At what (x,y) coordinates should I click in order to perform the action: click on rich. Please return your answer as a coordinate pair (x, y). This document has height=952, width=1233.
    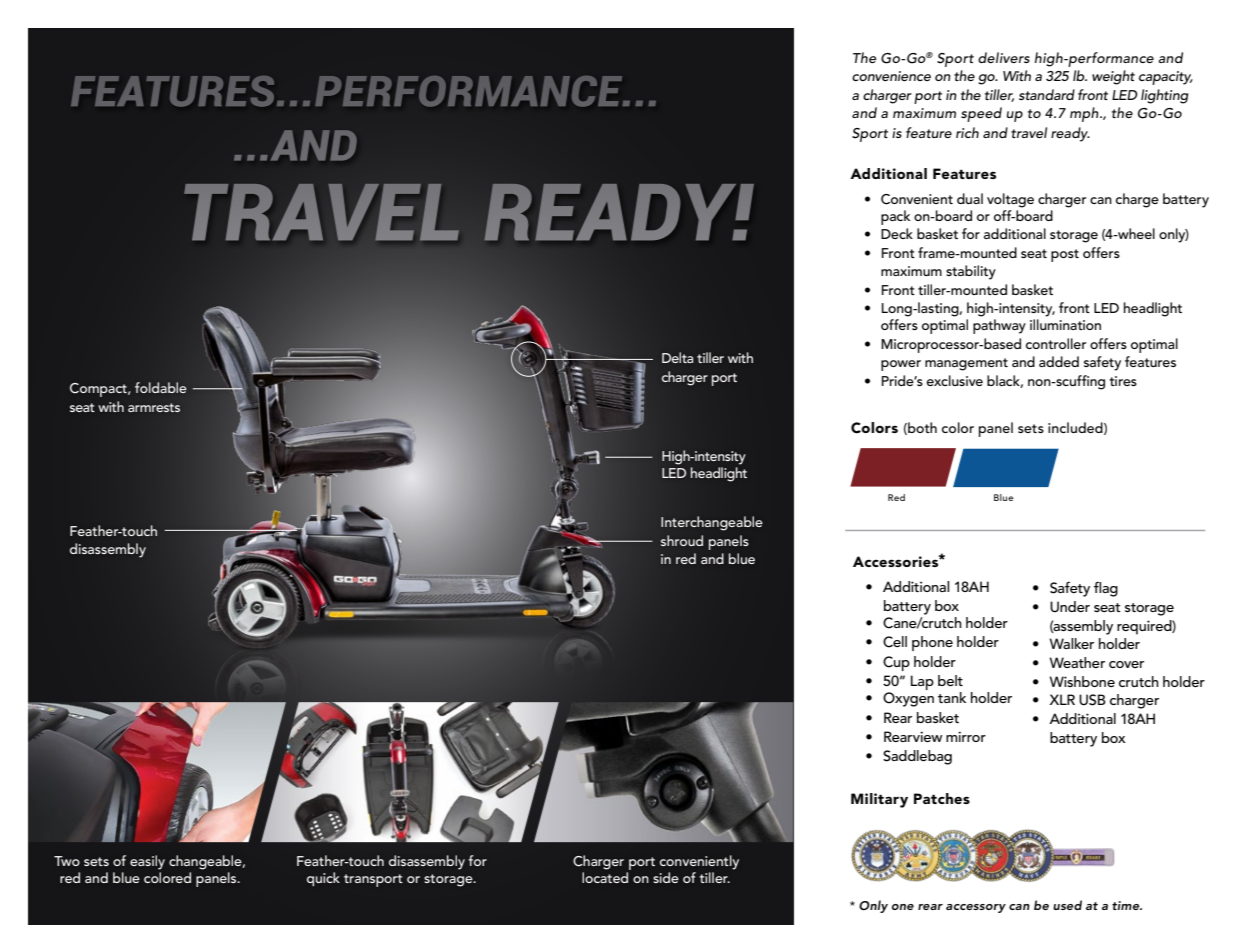
    Looking at the image, I should click on (967, 132).
